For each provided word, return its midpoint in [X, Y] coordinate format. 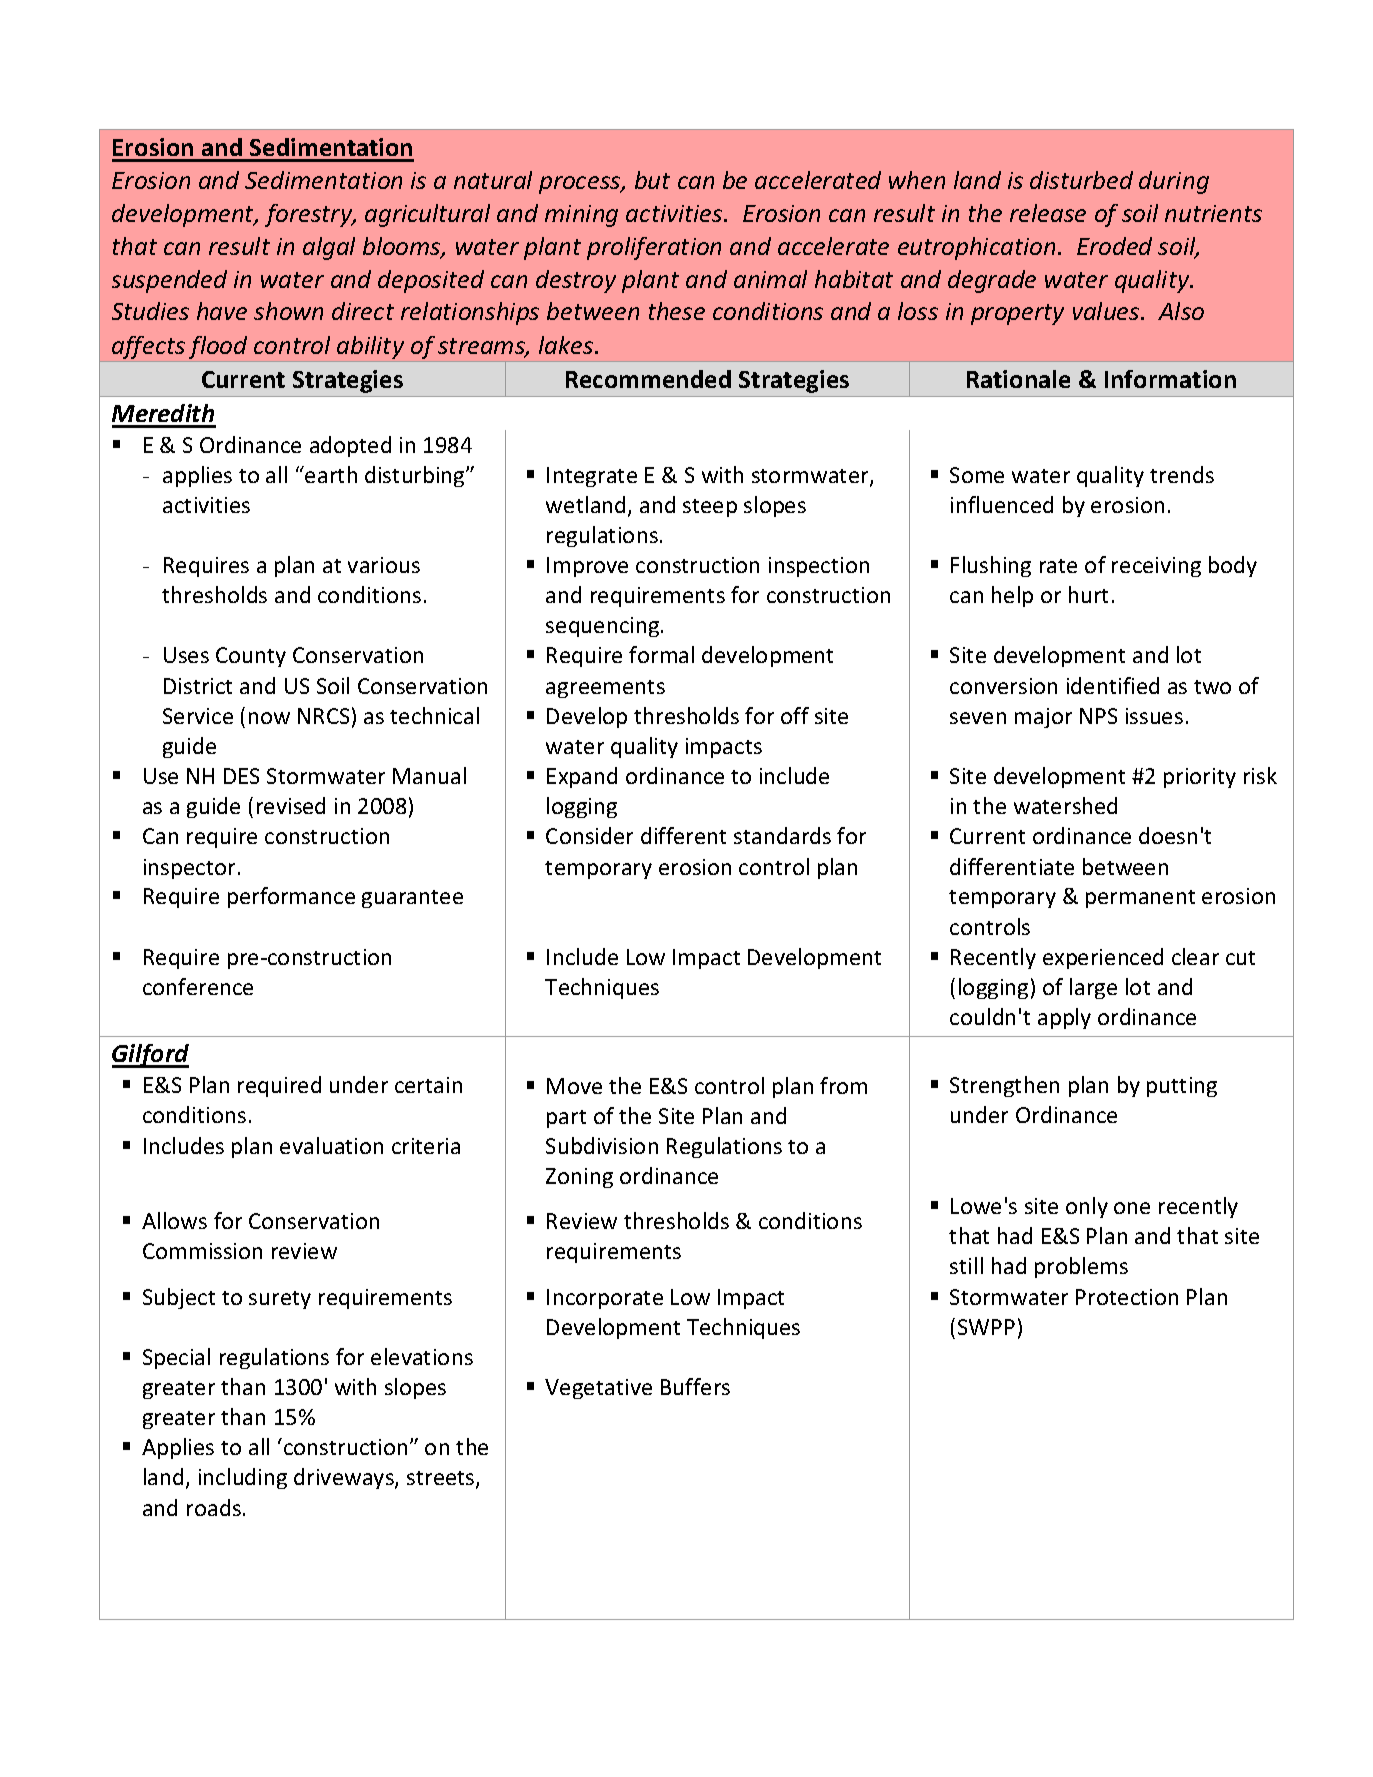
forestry [310, 215]
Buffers [695, 1386]
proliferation [654, 248]
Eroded [1114, 246]
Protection [1127, 1297]
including [243, 1478]
